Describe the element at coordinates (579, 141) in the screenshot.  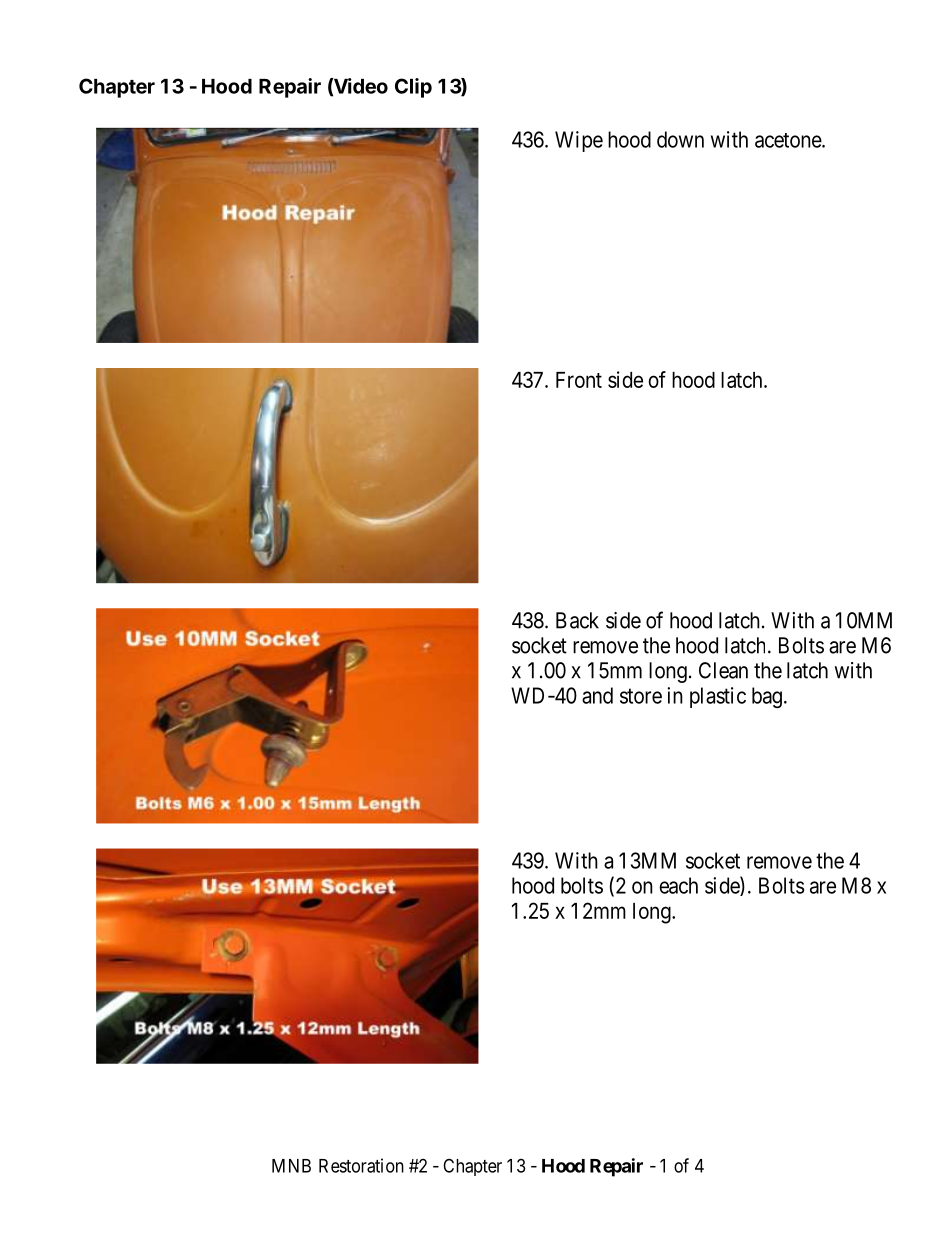
I see `Wipe` at that location.
